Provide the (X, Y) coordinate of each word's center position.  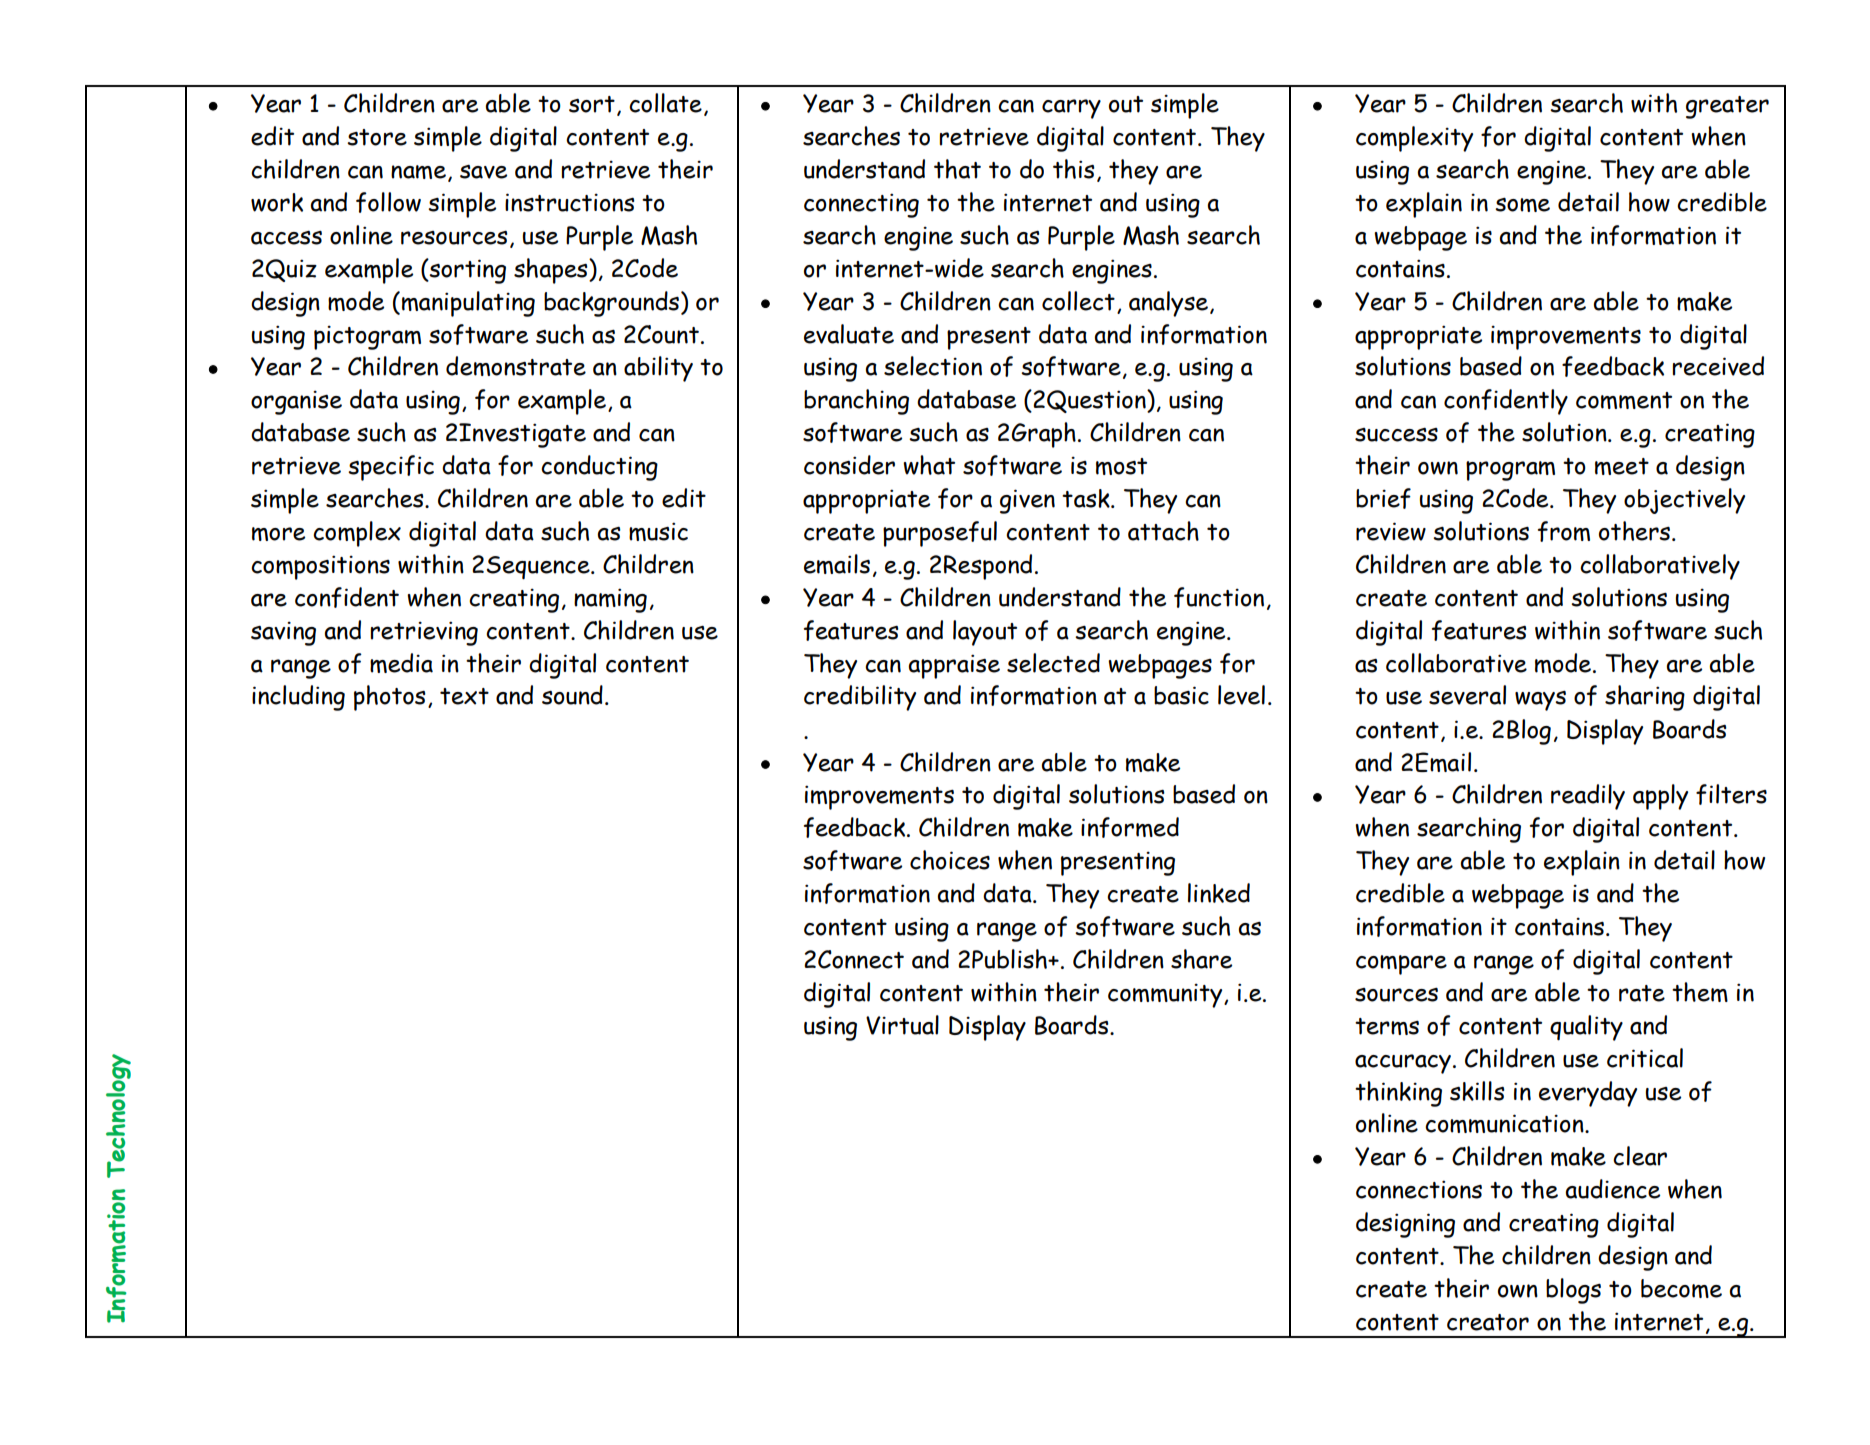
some (1522, 205)
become (1681, 1288)
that (957, 169)
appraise (954, 666)
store (377, 137)
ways (1540, 701)
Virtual (902, 1025)
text (464, 696)
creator (1488, 1322)
